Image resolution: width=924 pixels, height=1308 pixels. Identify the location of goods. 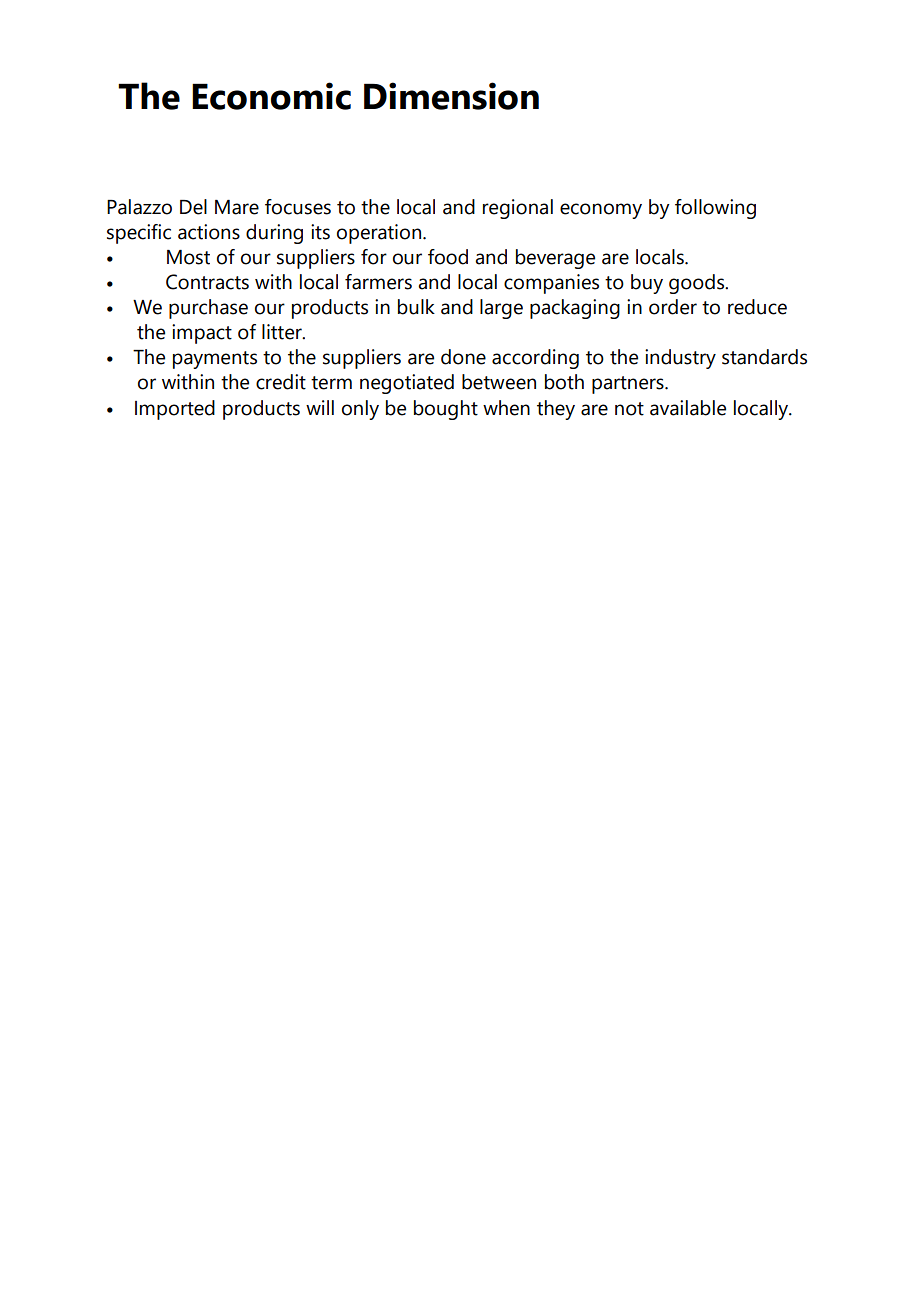
(697, 284).
